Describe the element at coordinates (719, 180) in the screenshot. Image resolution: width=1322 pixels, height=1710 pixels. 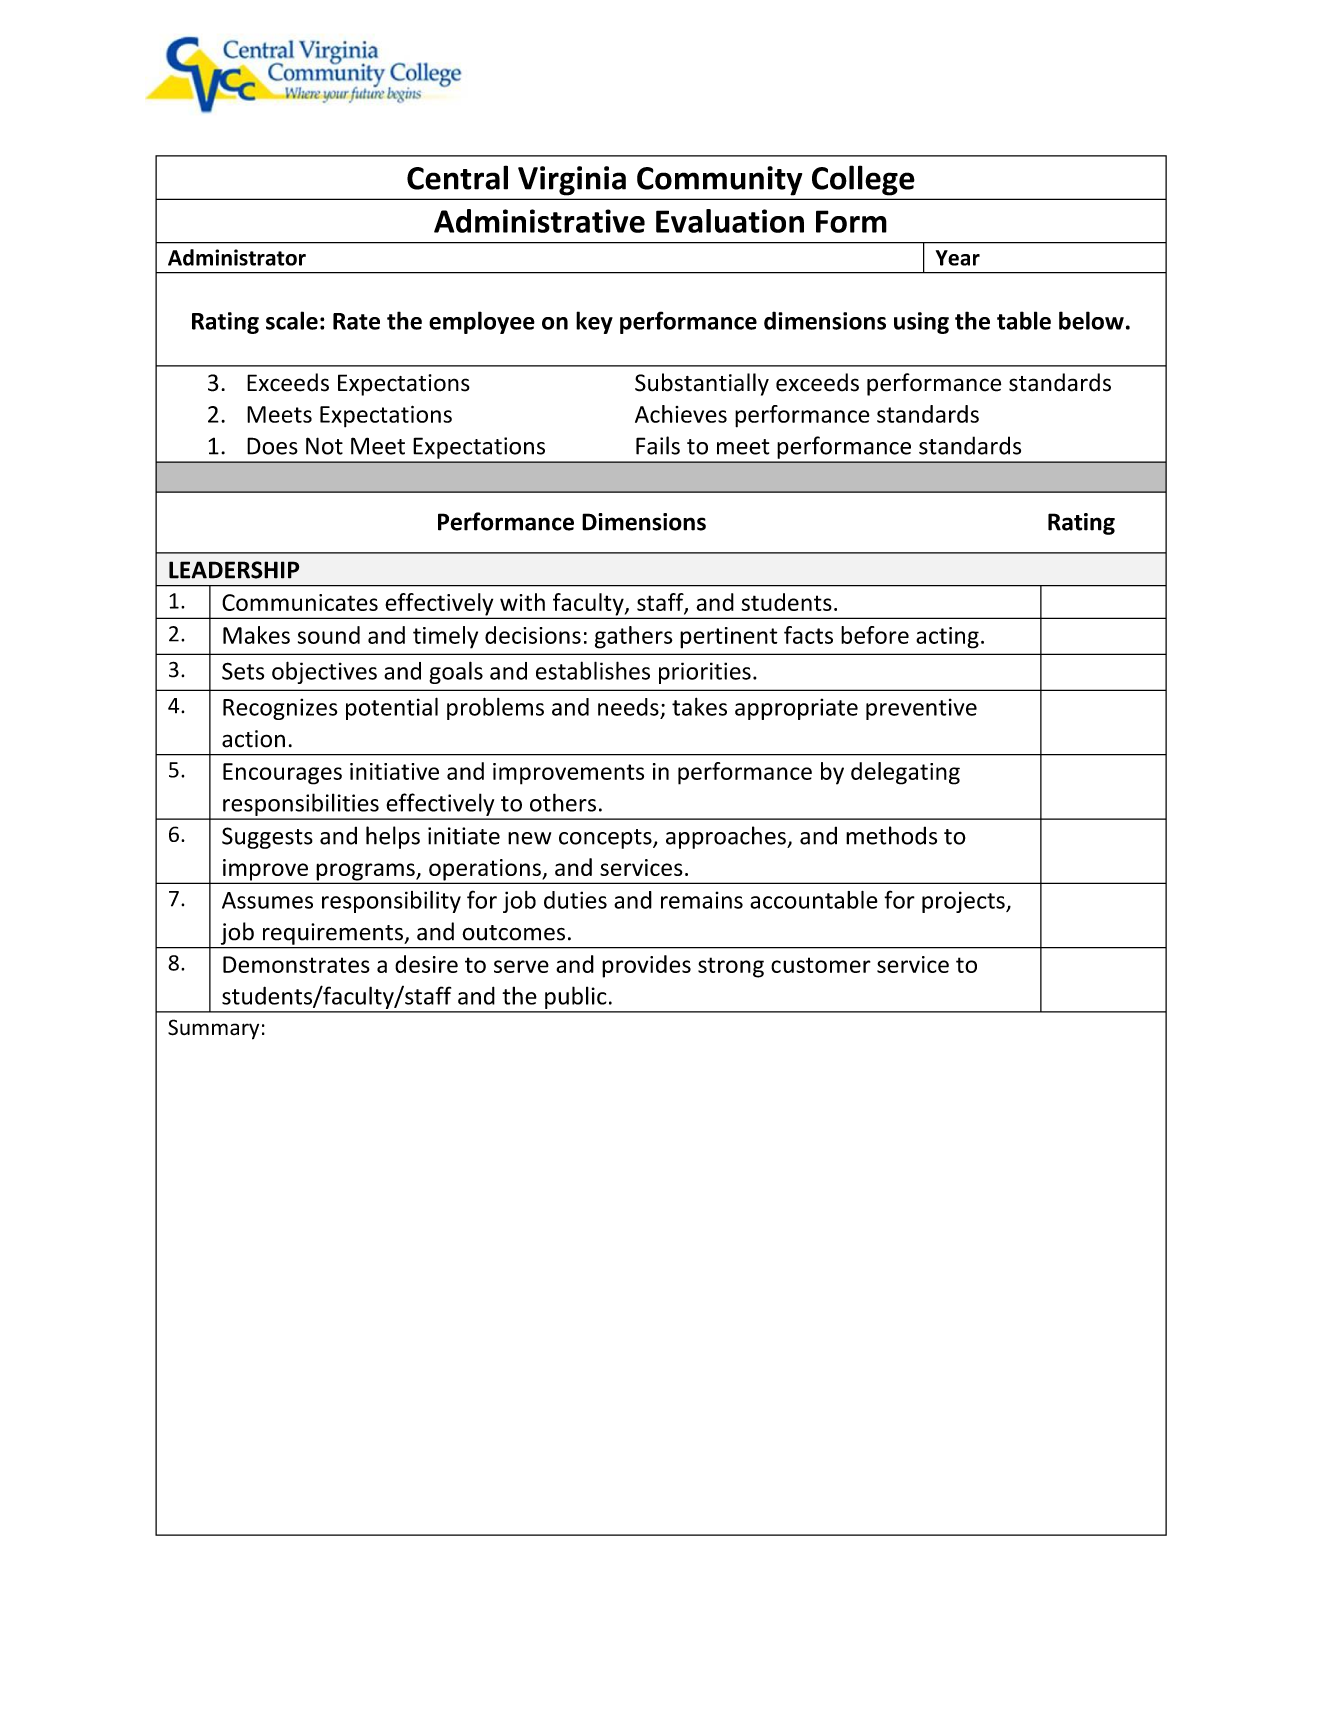
I see `Community` at that location.
